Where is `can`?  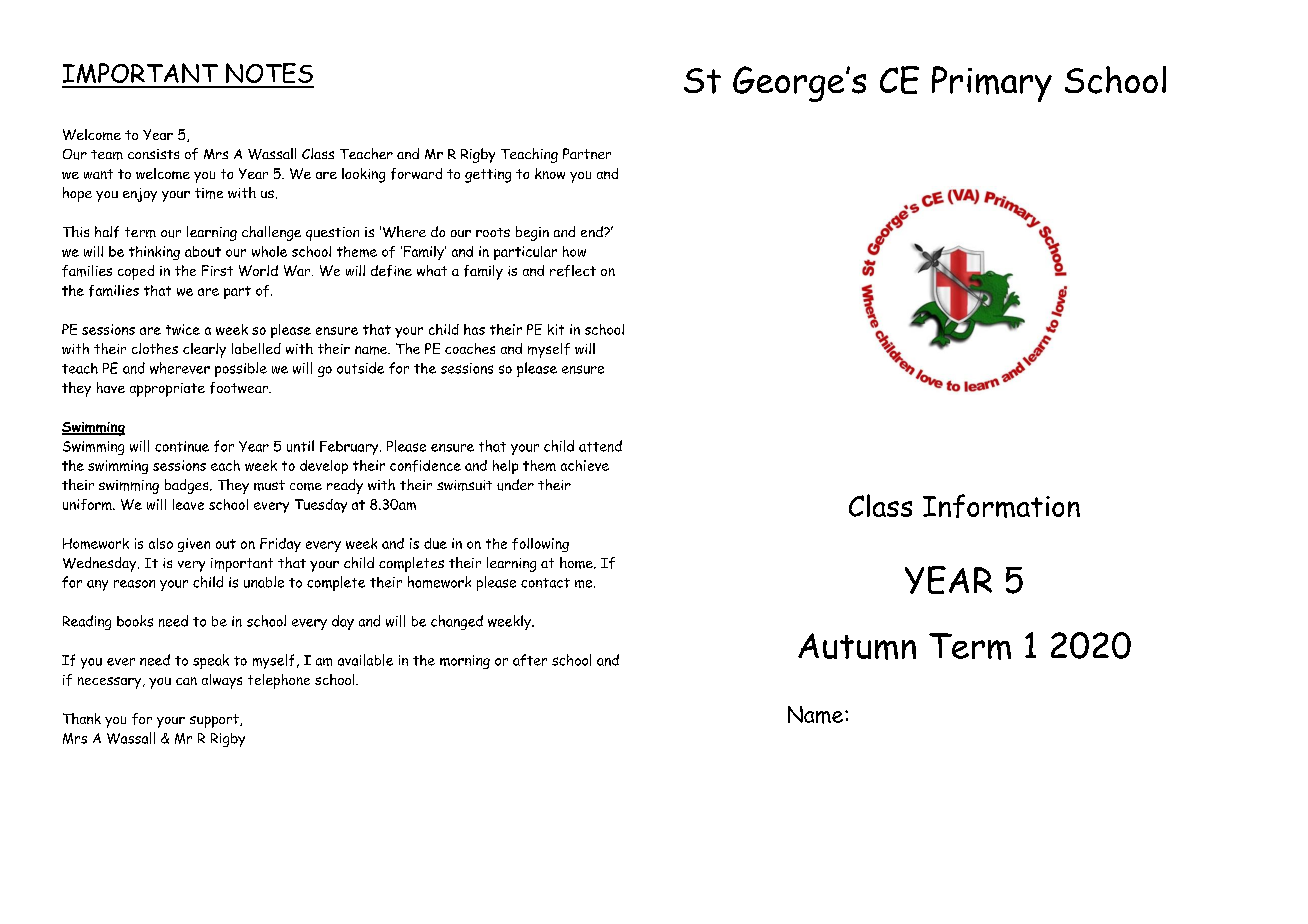 can is located at coordinates (186, 681).
